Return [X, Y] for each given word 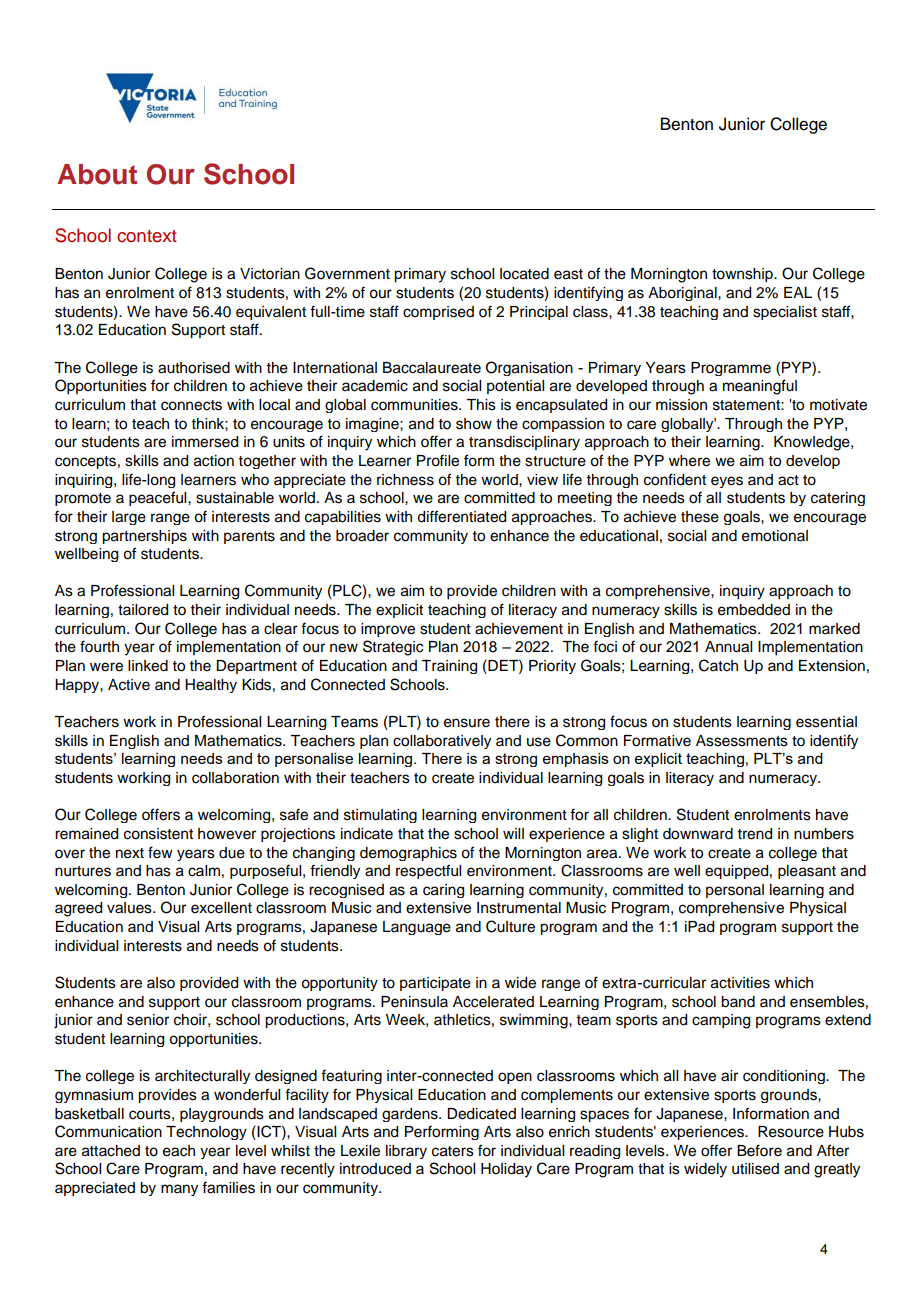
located [524, 274]
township [743, 275]
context [147, 236]
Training [449, 667]
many [179, 1190]
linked [148, 666]
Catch [718, 665]
